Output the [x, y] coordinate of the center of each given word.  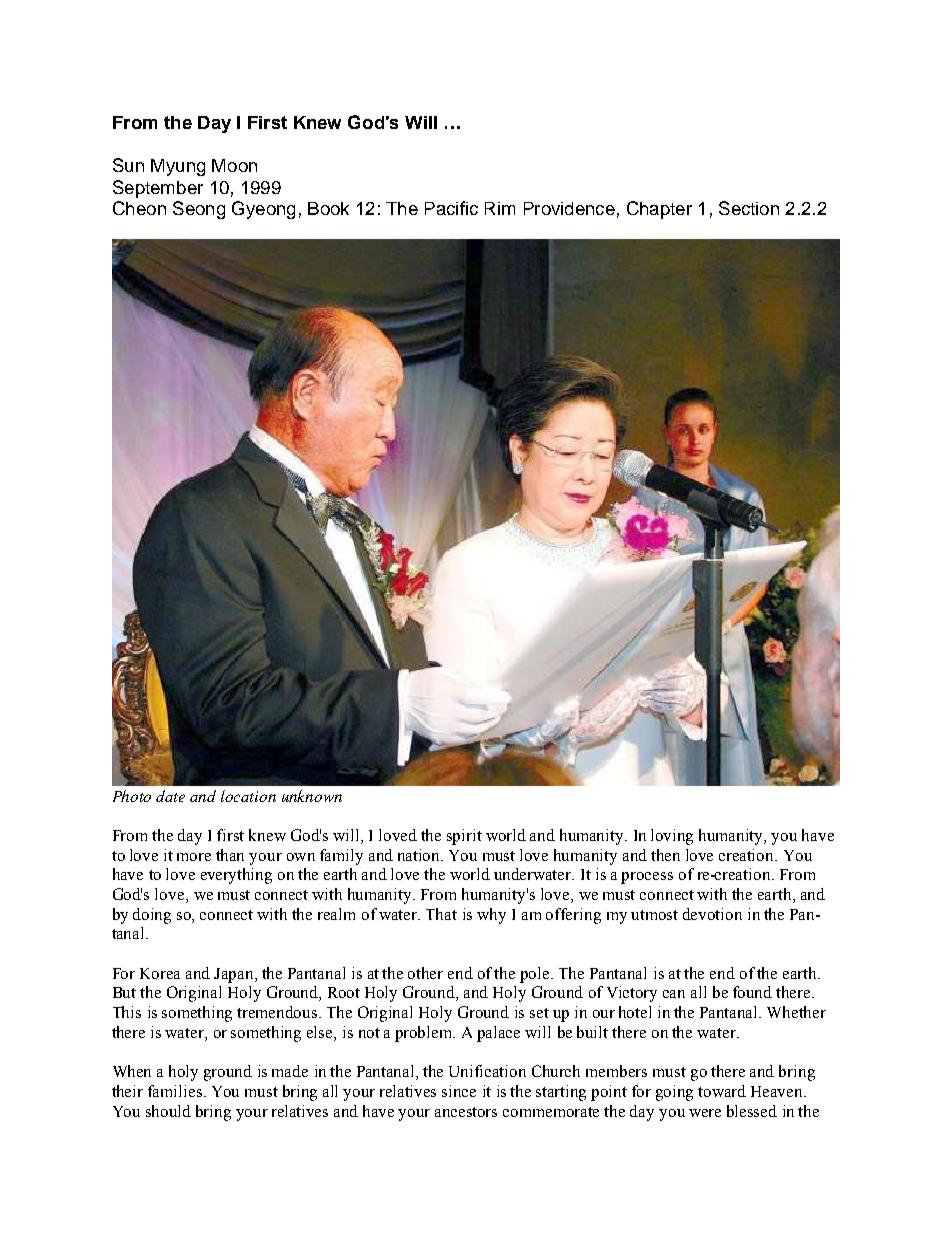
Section [749, 208]
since [459, 1091]
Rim [500, 208]
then [665, 855]
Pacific [451, 208]
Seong [199, 210]
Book [328, 208]
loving [672, 837]
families [176, 1091]
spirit [464, 837]
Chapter [659, 210]
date [170, 796]
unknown [312, 796]
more [194, 857]
